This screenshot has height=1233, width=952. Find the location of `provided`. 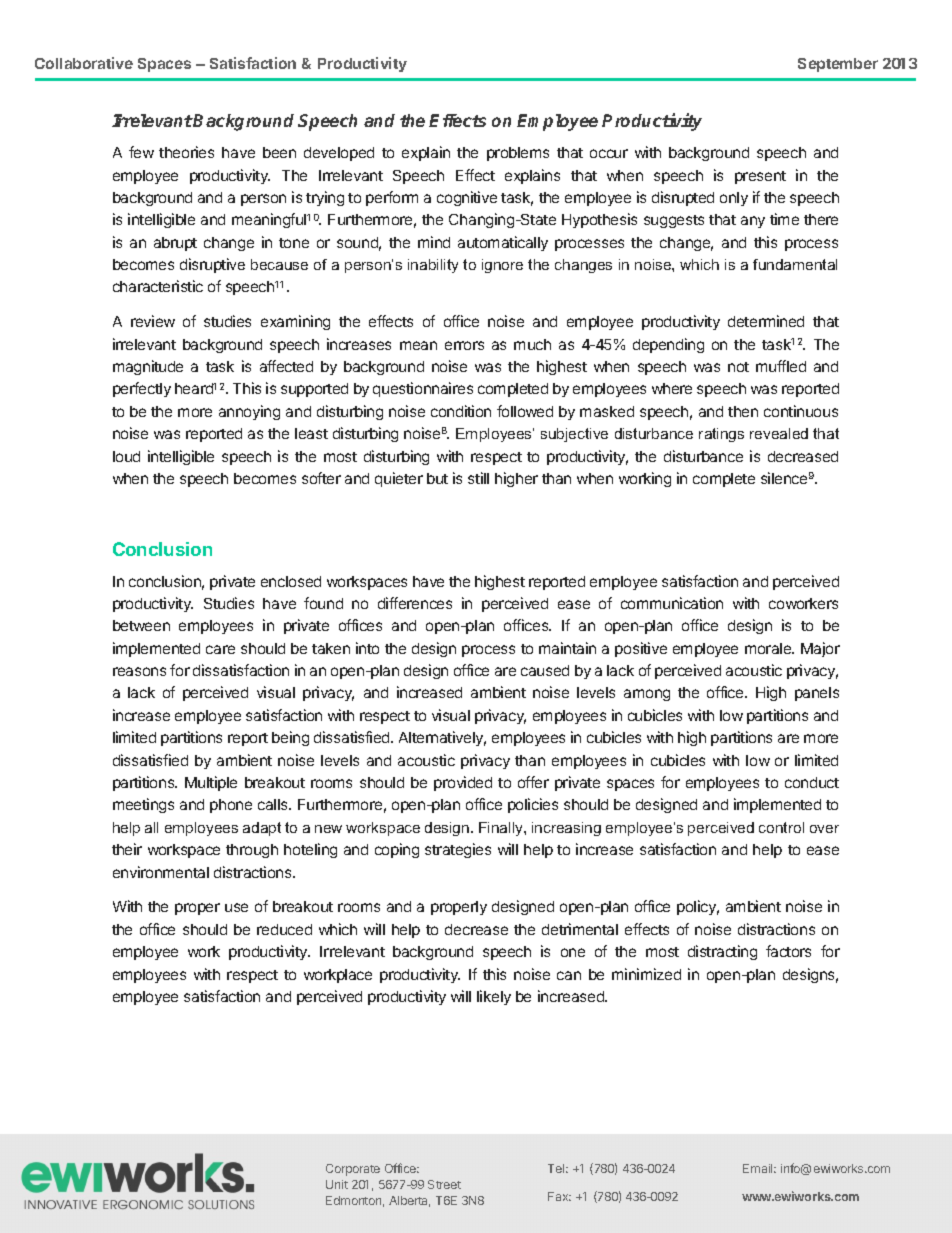

provided is located at coordinates (463, 783).
